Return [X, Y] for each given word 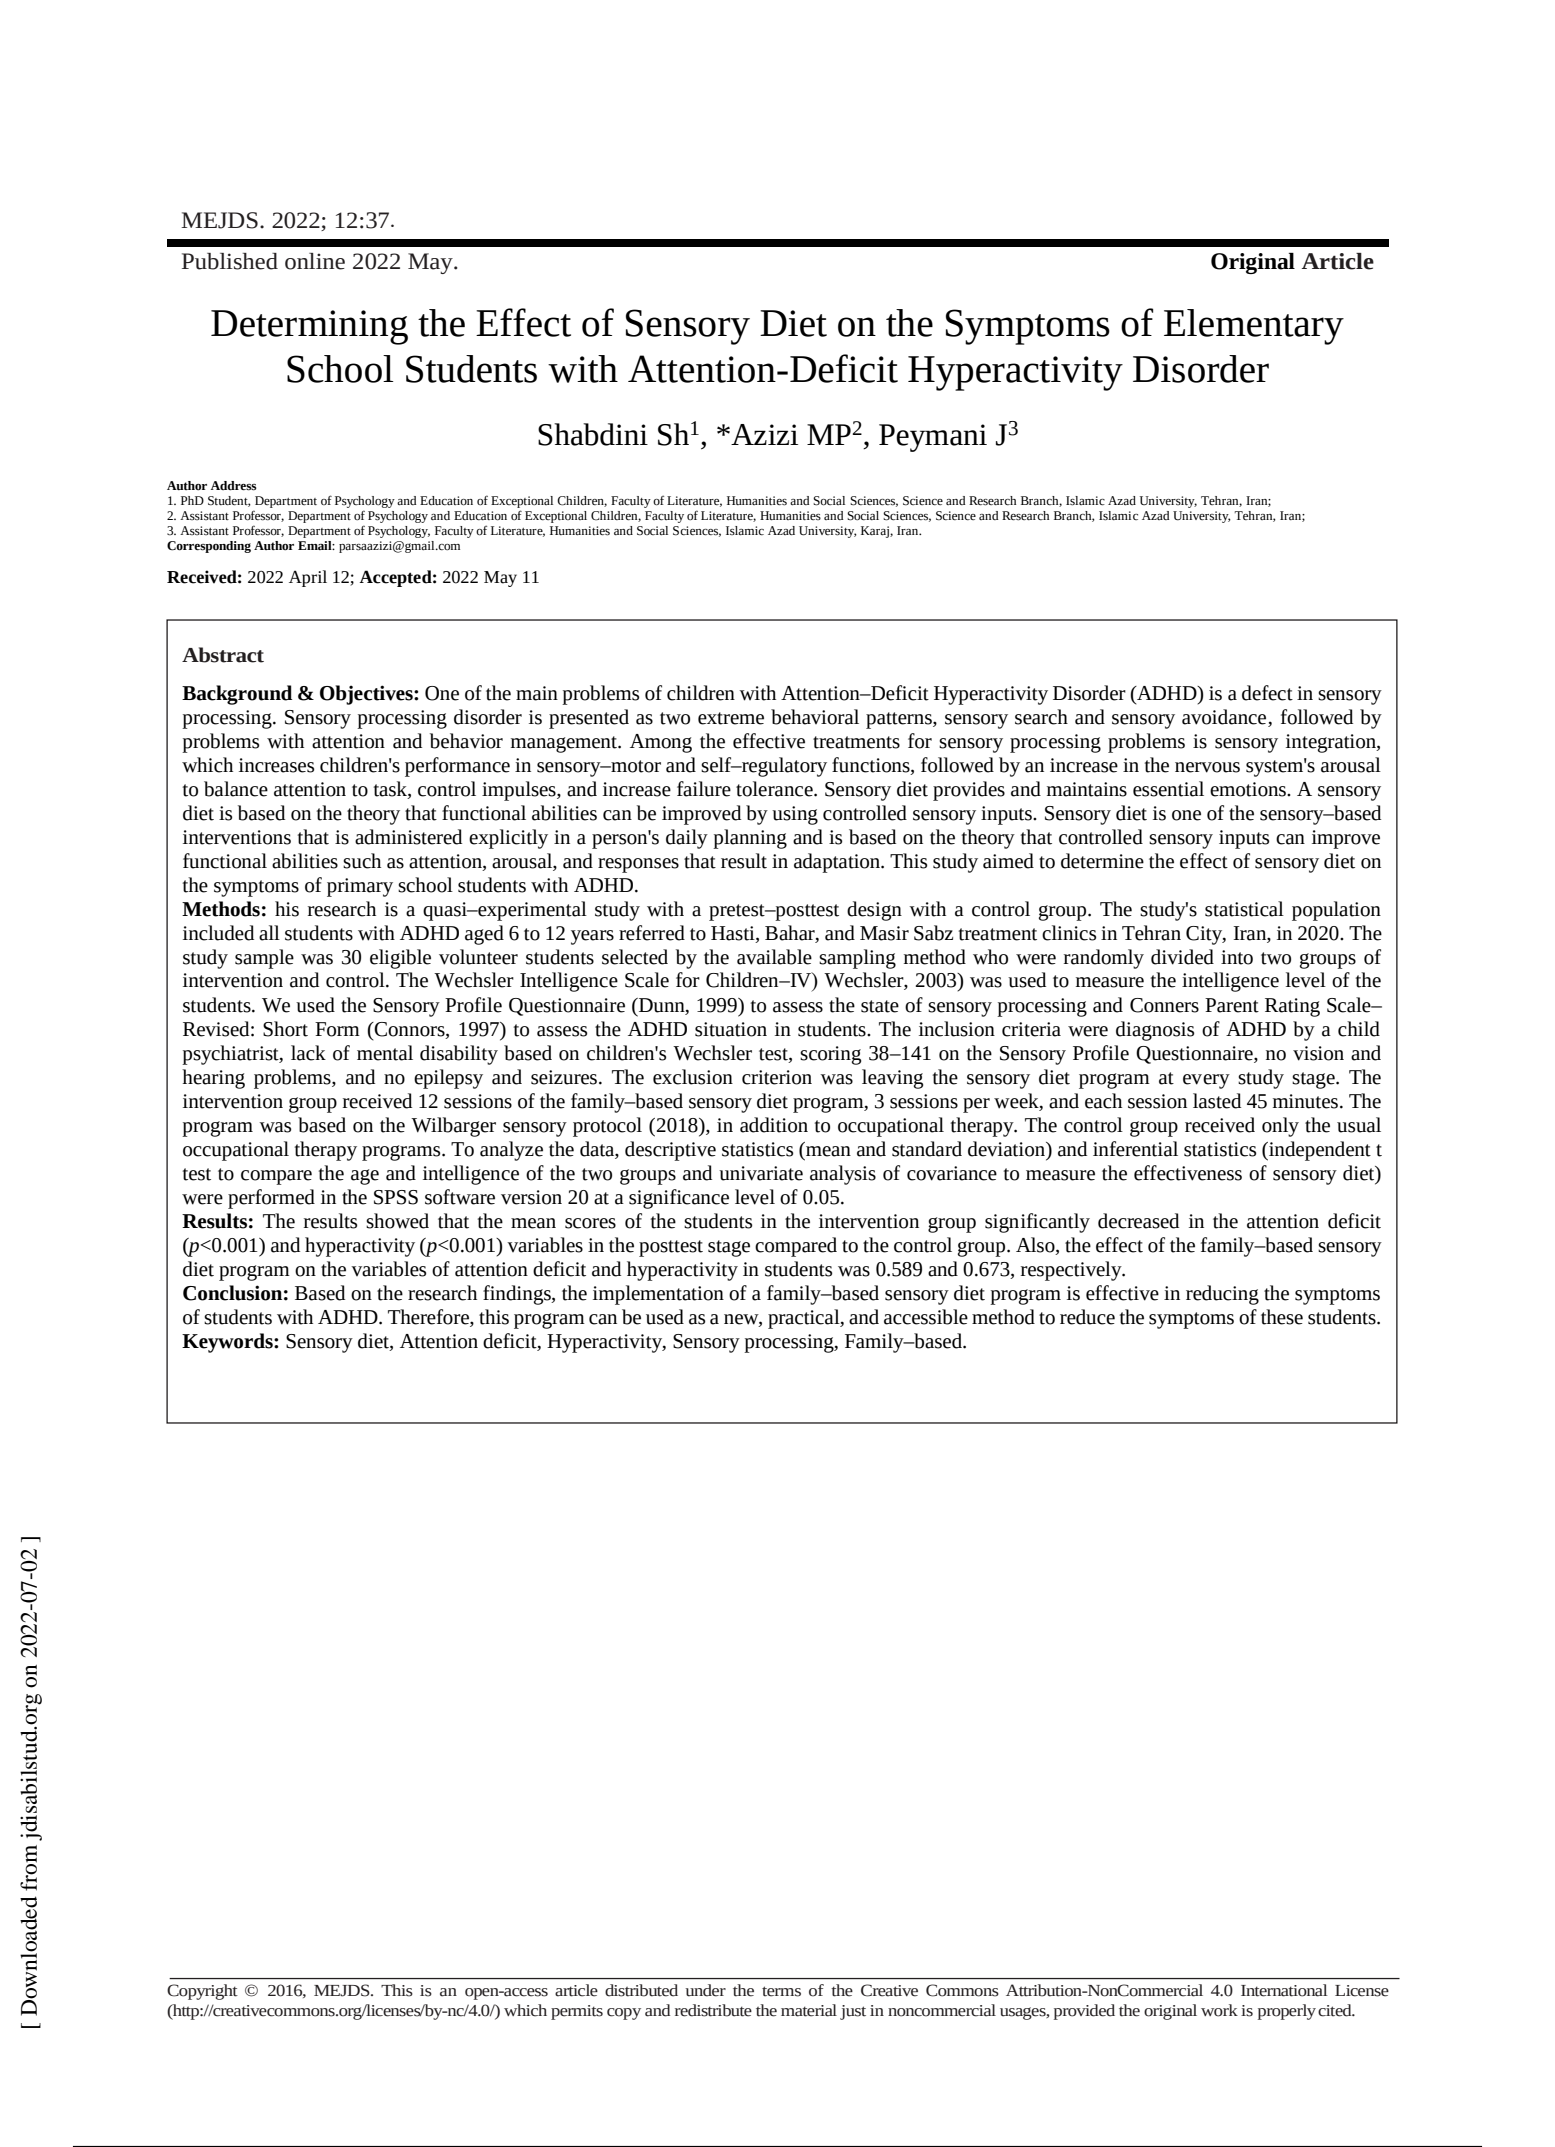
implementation [658, 1295]
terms [781, 1991]
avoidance [1224, 717]
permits [577, 2012]
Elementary [1254, 327]
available [774, 957]
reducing [1222, 1295]
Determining [309, 327]
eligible [400, 959]
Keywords [228, 1343]
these [1282, 1317]
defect [1267, 693]
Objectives [367, 695]
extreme [731, 718]
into [1237, 957]
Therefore [429, 1318]
